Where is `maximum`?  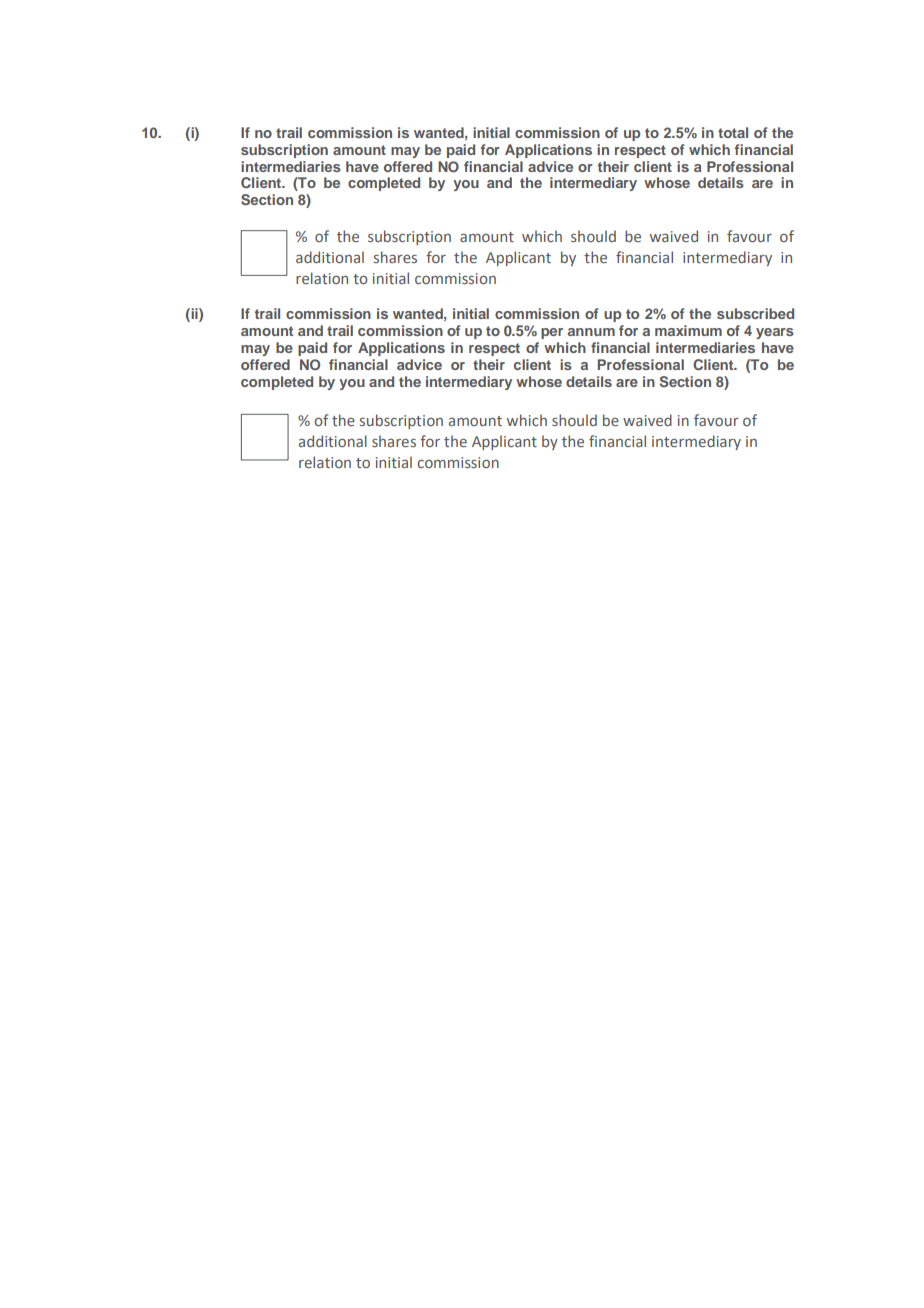
maximum is located at coordinates (688, 330).
